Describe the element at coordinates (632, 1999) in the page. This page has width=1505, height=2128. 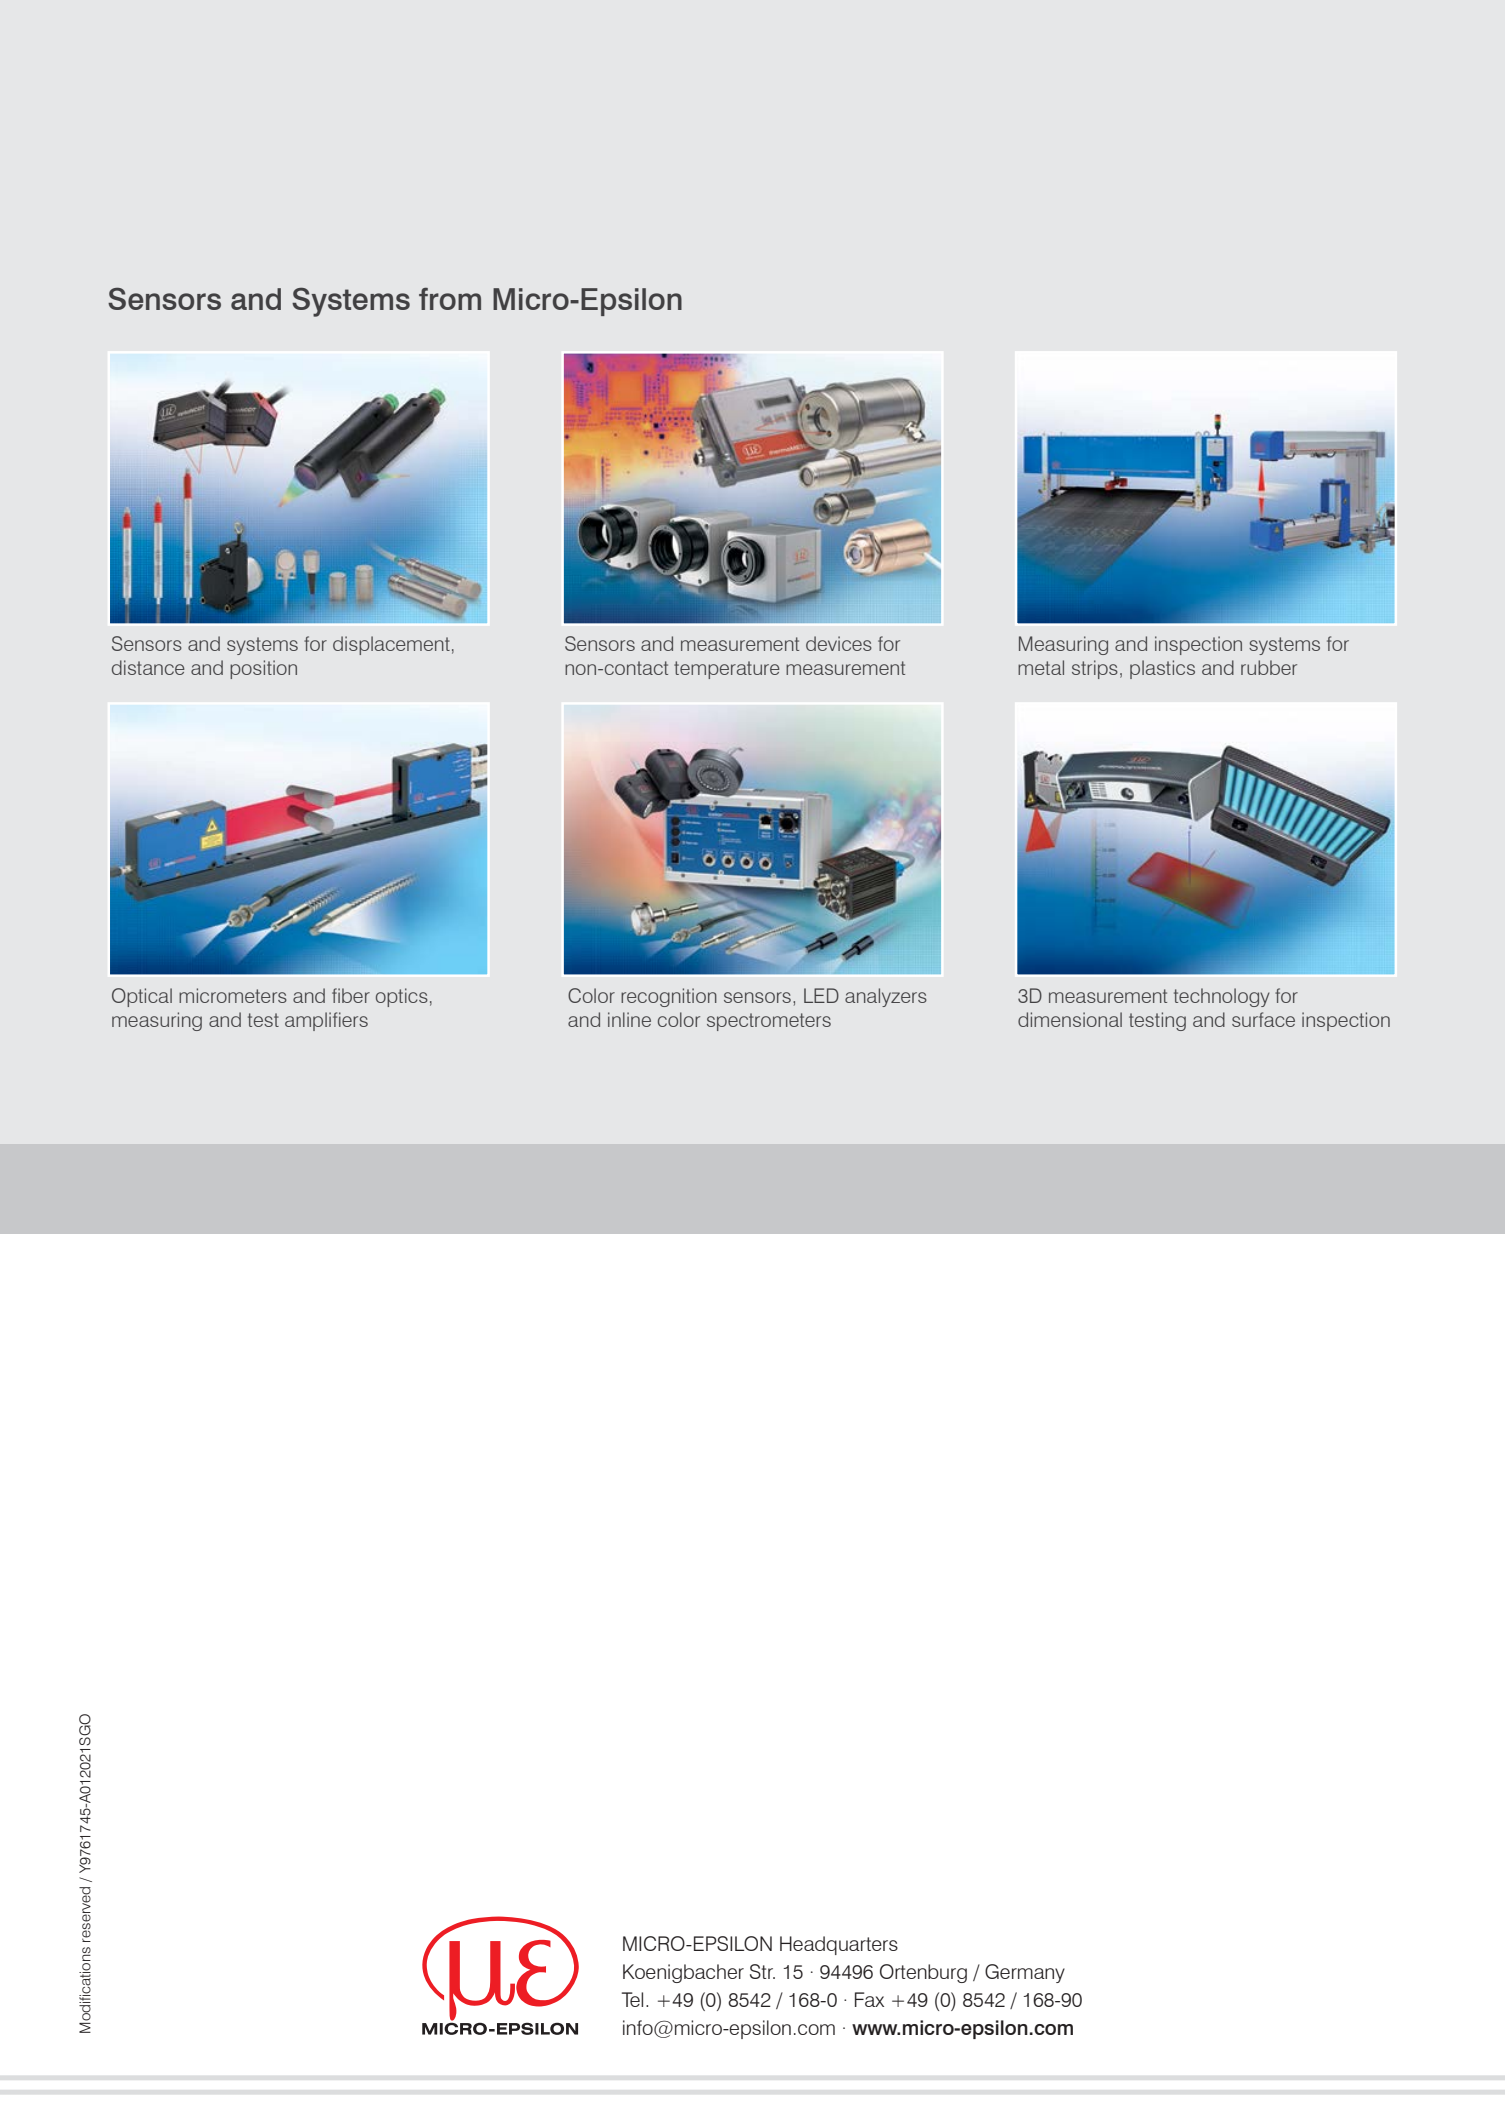
I see `Tel` at that location.
